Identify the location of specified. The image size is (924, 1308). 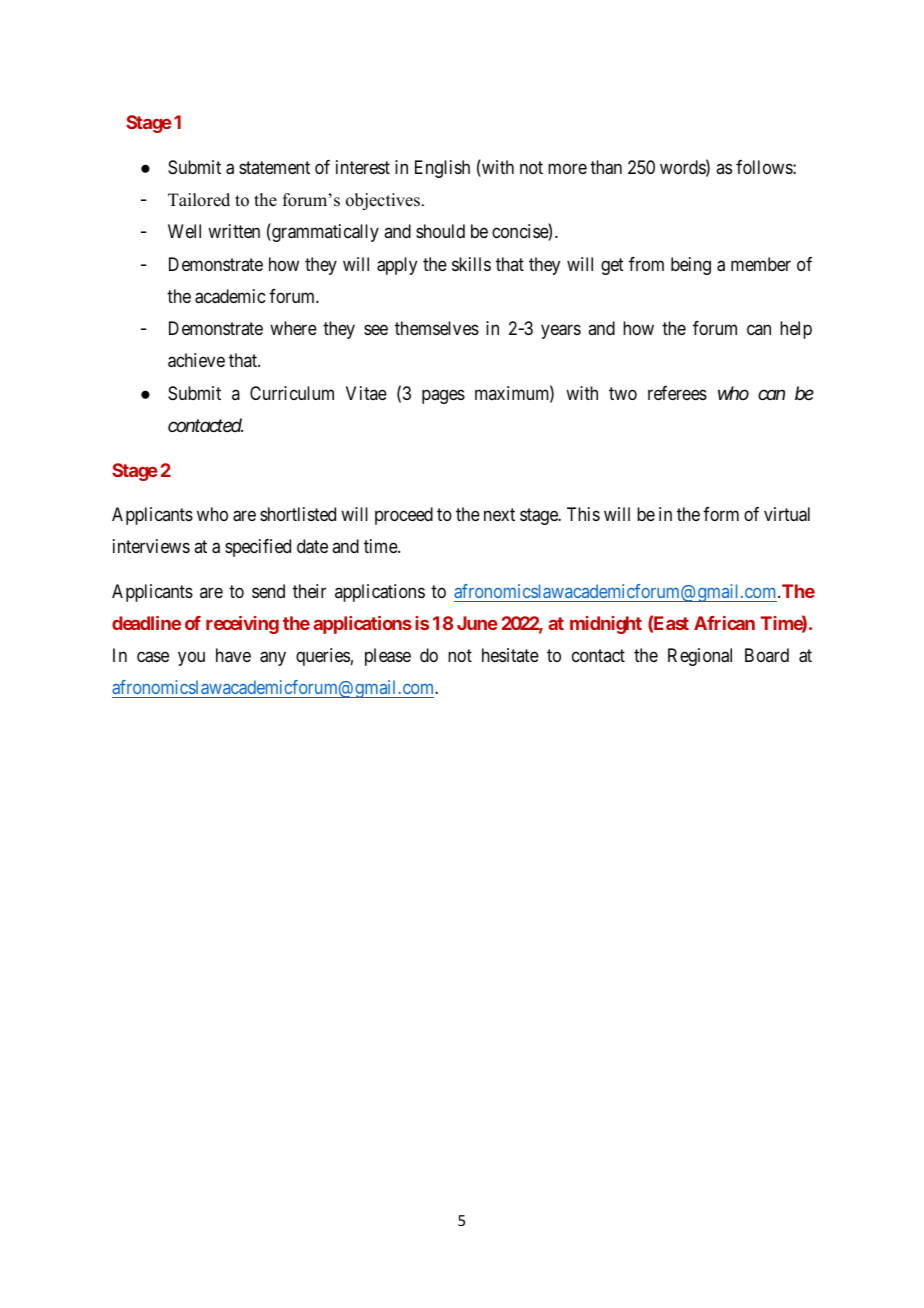
(258, 548).
